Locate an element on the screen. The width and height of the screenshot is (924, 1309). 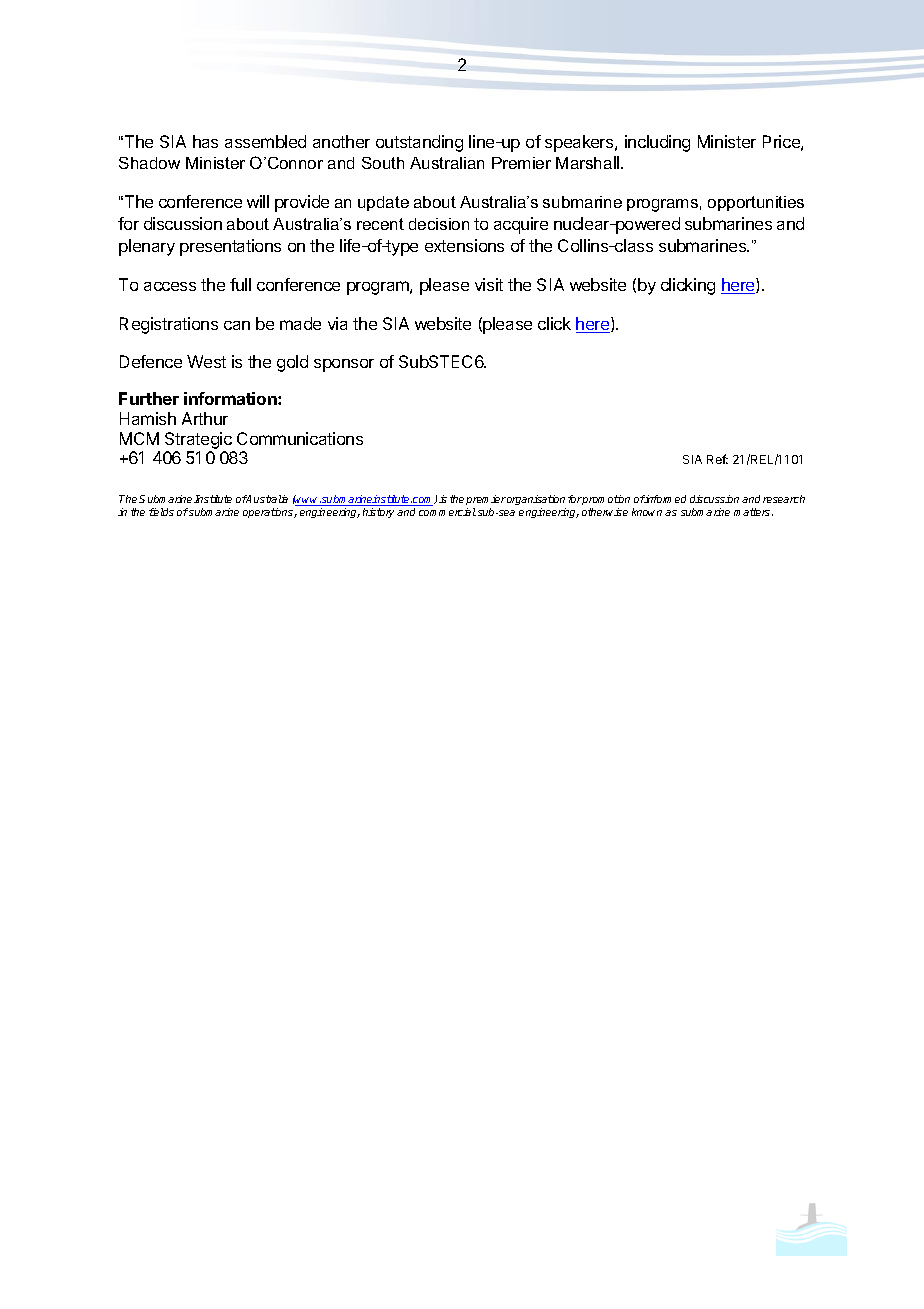
has is located at coordinates (205, 141).
